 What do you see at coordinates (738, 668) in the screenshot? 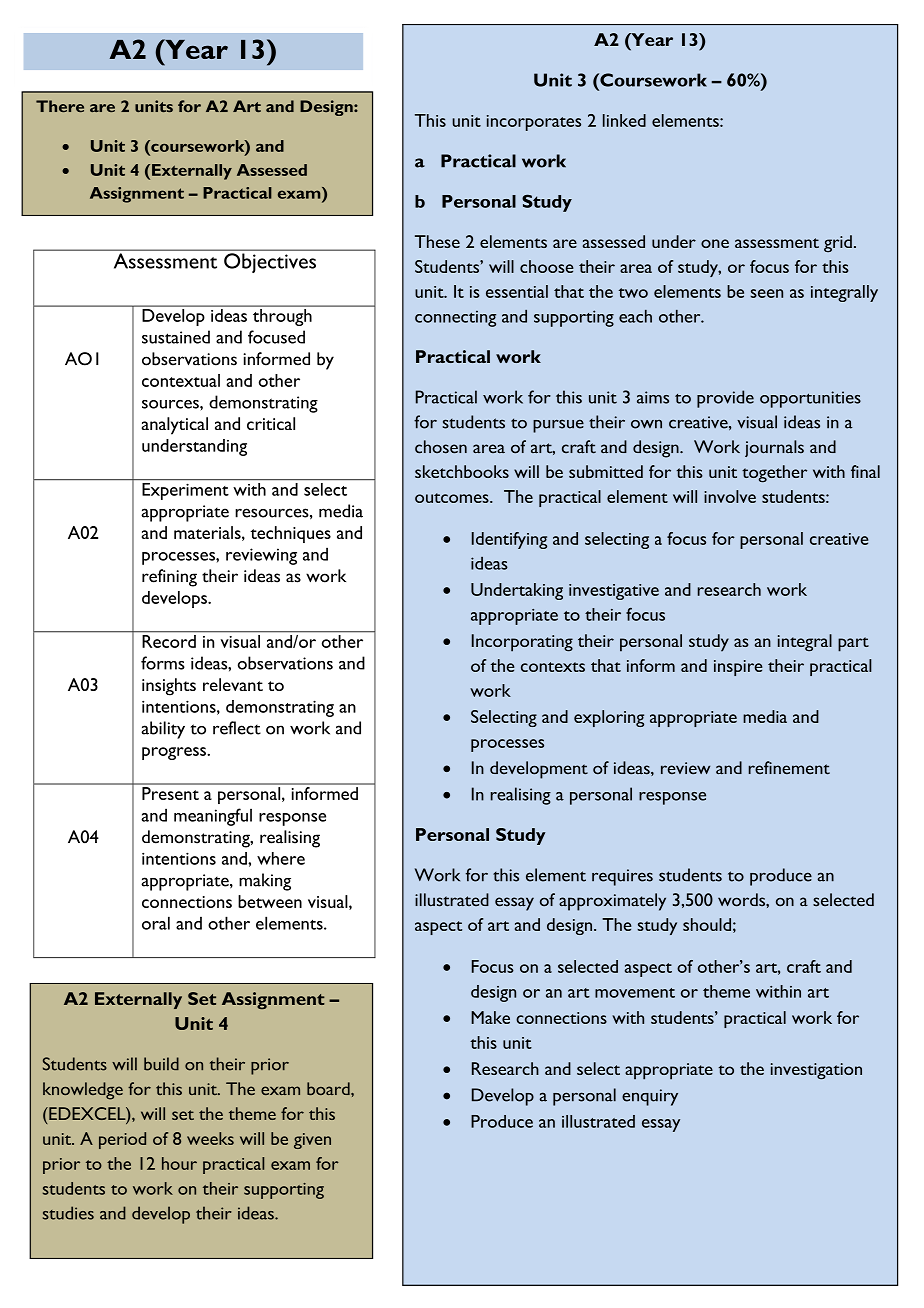
I see `inspire` at bounding box center [738, 668].
